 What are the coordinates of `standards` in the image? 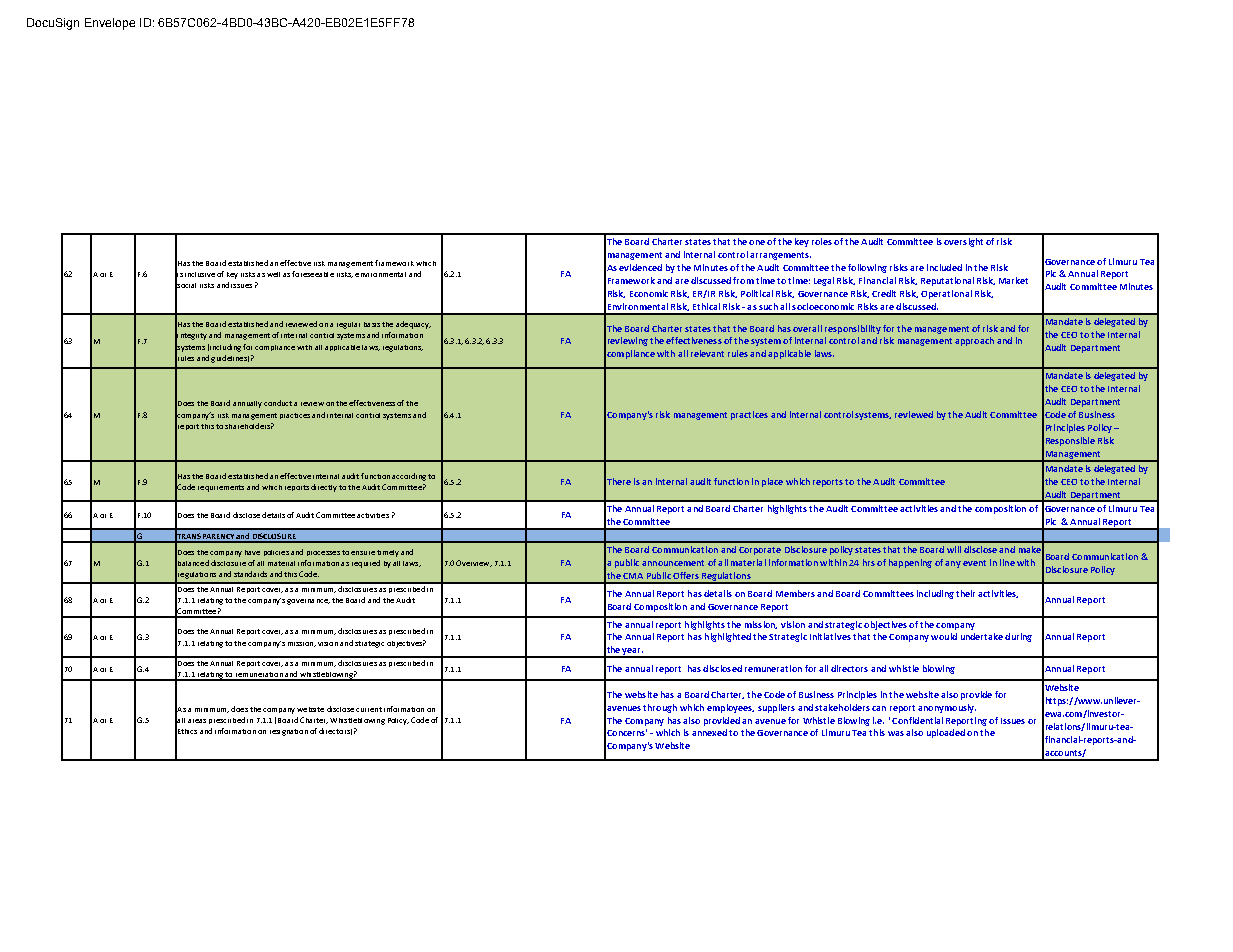 It's located at (250, 574).
